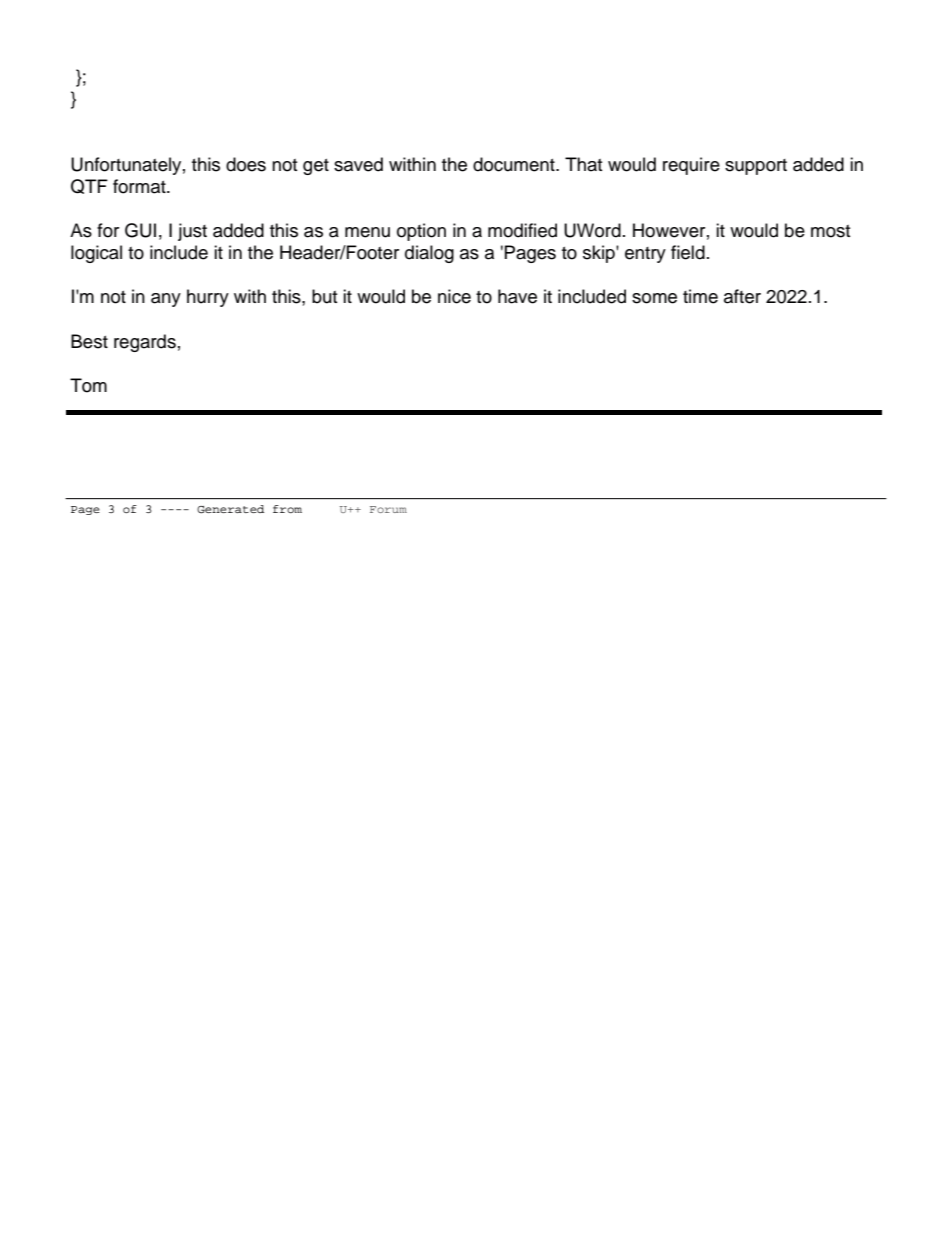 The height and width of the image is (1233, 952). Describe the element at coordinates (140, 186) in the image. I see `format` at that location.
